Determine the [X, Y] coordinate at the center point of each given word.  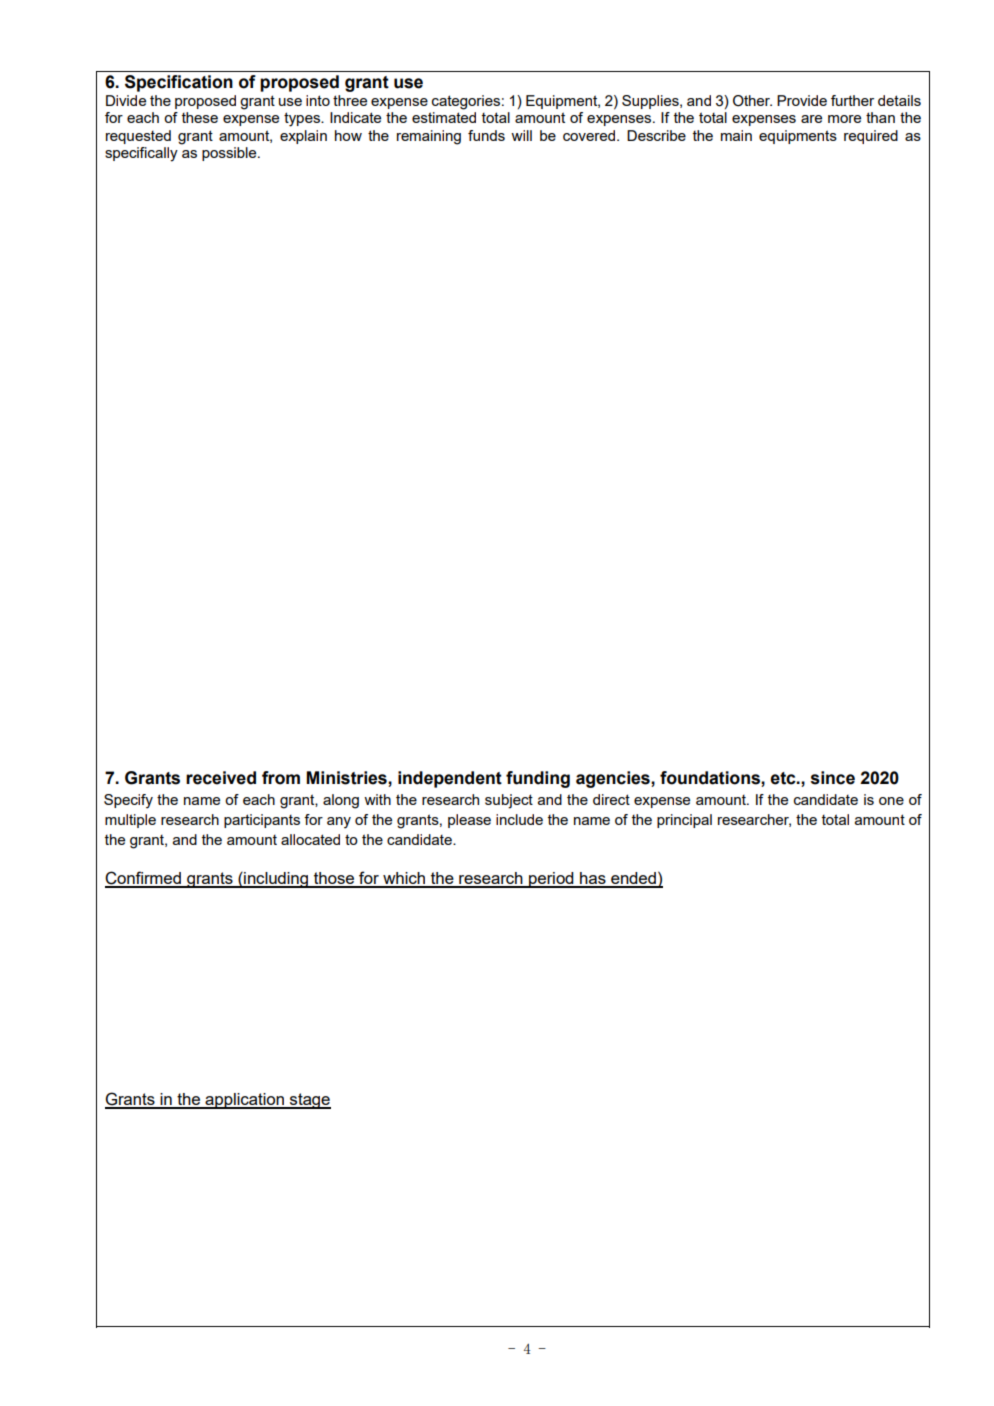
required [871, 137]
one [891, 801]
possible [230, 154]
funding [538, 779]
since [833, 778]
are [811, 119]
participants [262, 821]
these [200, 117]
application [244, 1101]
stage [309, 1101]
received [221, 778]
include [519, 819]
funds [486, 135]
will [521, 135]
